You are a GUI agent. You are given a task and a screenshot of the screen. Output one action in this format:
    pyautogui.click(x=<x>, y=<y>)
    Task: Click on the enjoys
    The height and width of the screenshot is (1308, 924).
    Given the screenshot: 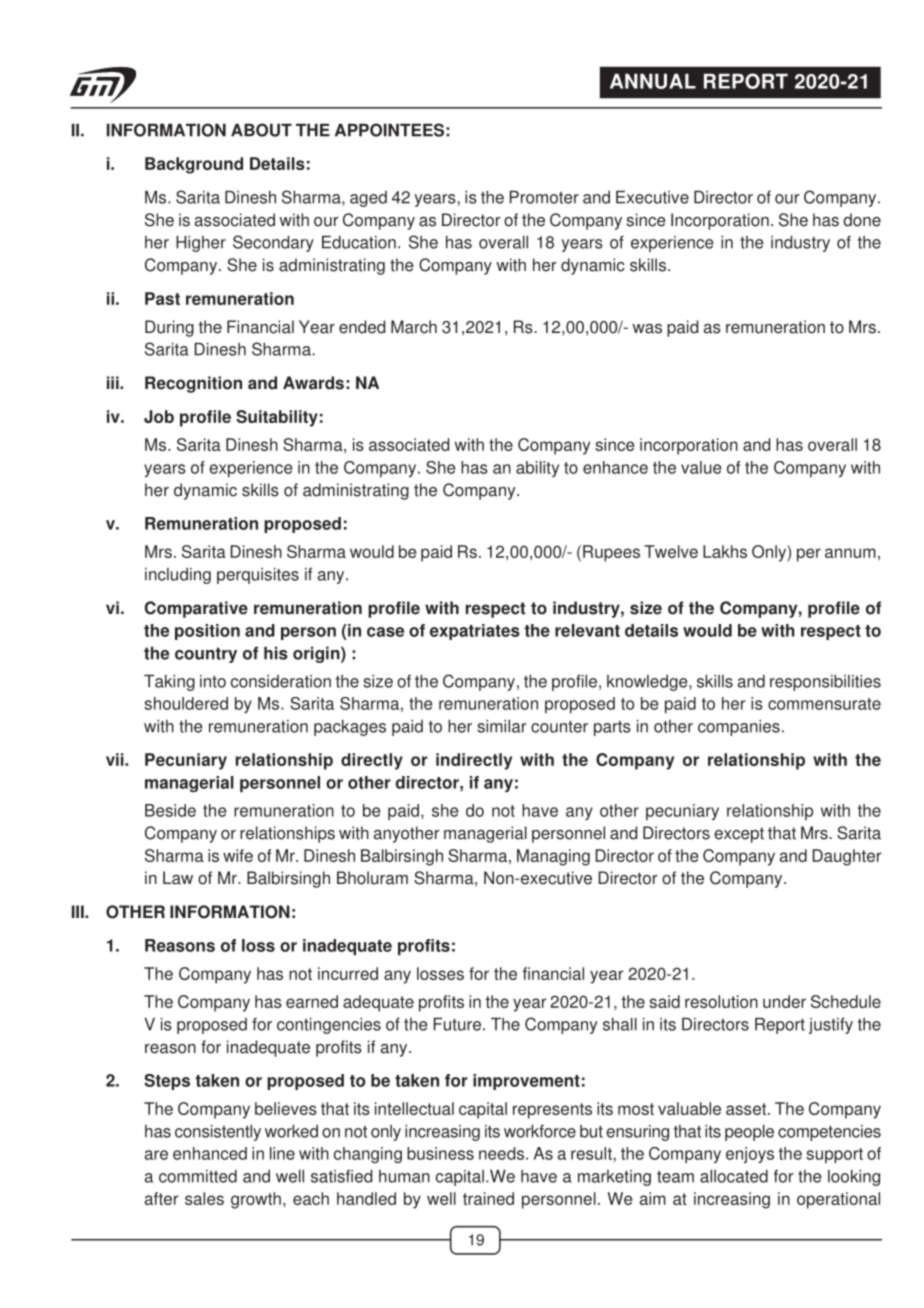 What is the action you would take?
    pyautogui.click(x=750, y=1155)
